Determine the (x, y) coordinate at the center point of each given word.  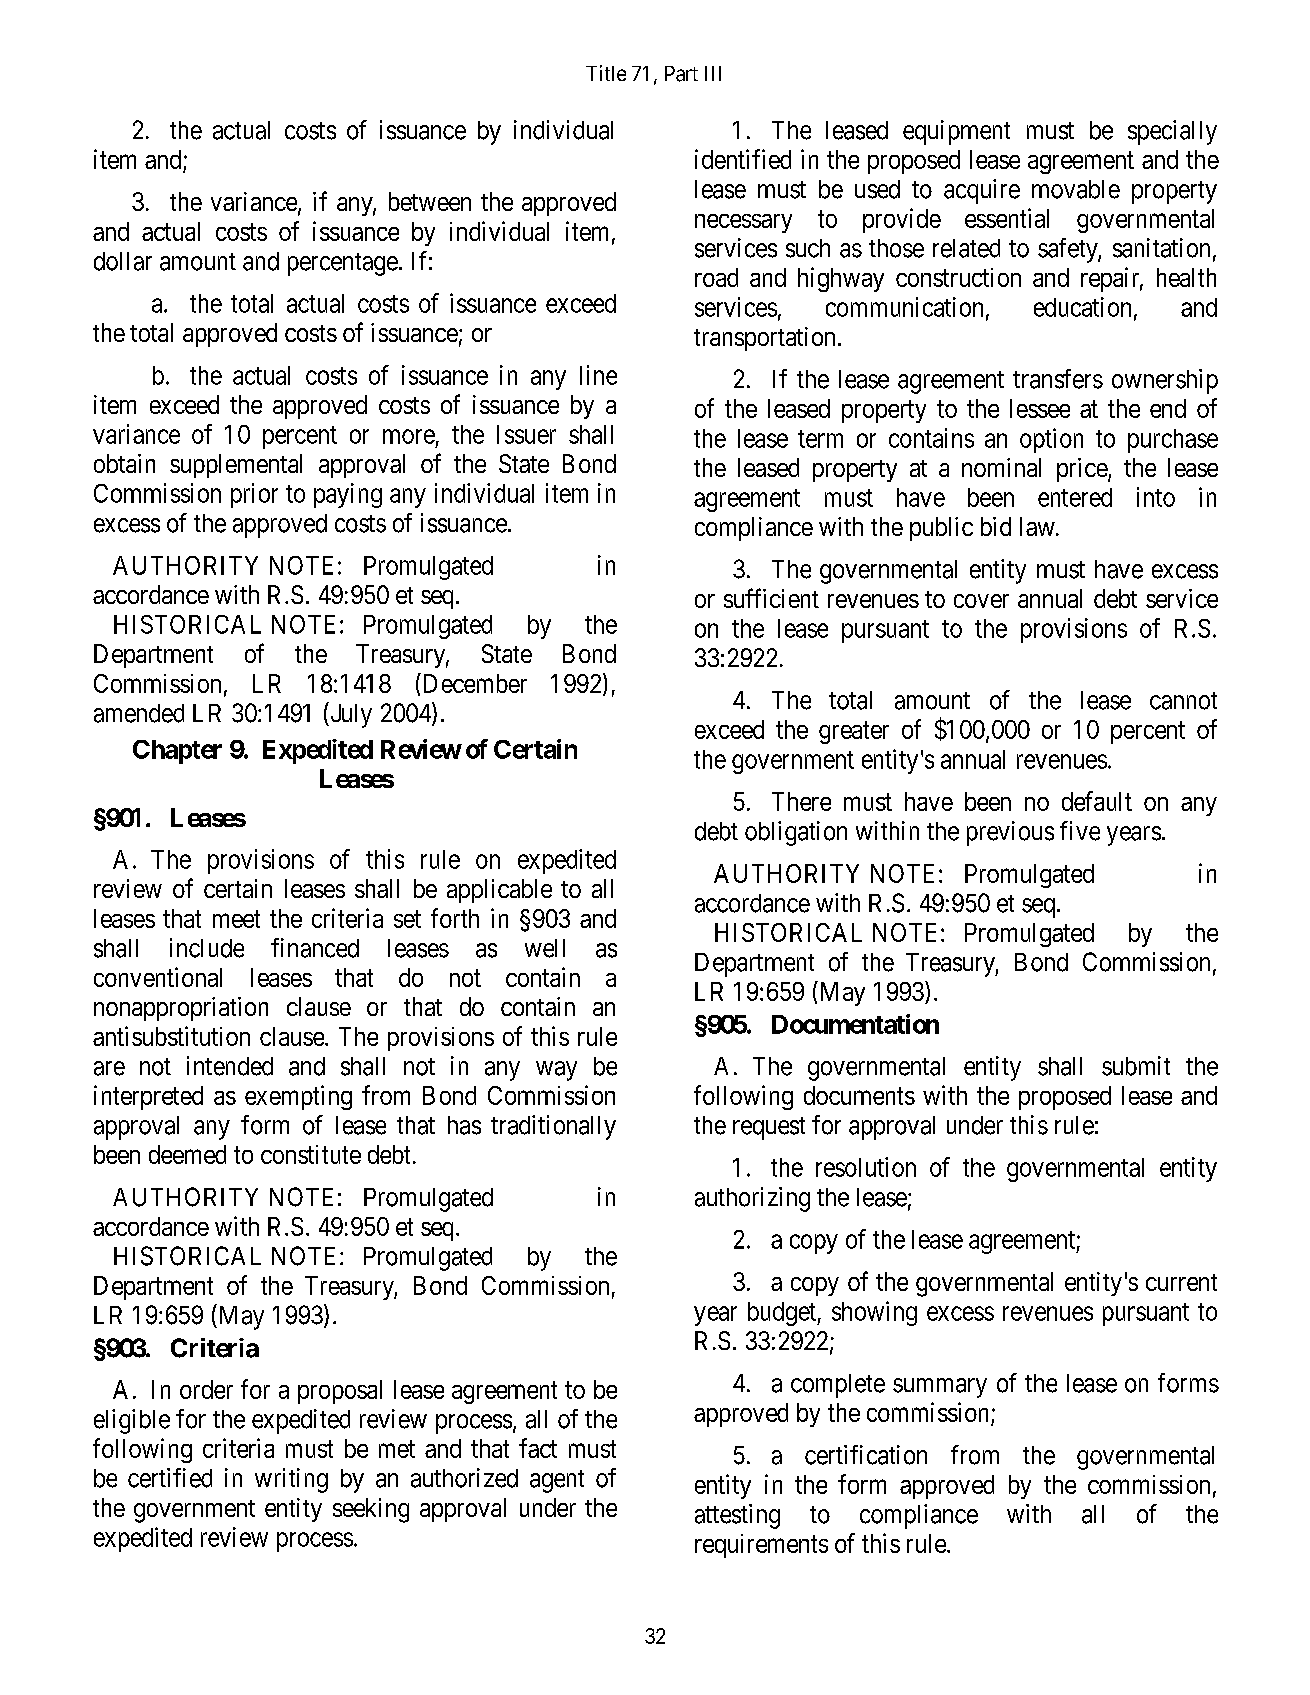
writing (291, 1480)
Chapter (177, 752)
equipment (956, 132)
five (1080, 831)
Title (606, 73)
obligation (796, 833)
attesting (737, 1516)
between (430, 201)
